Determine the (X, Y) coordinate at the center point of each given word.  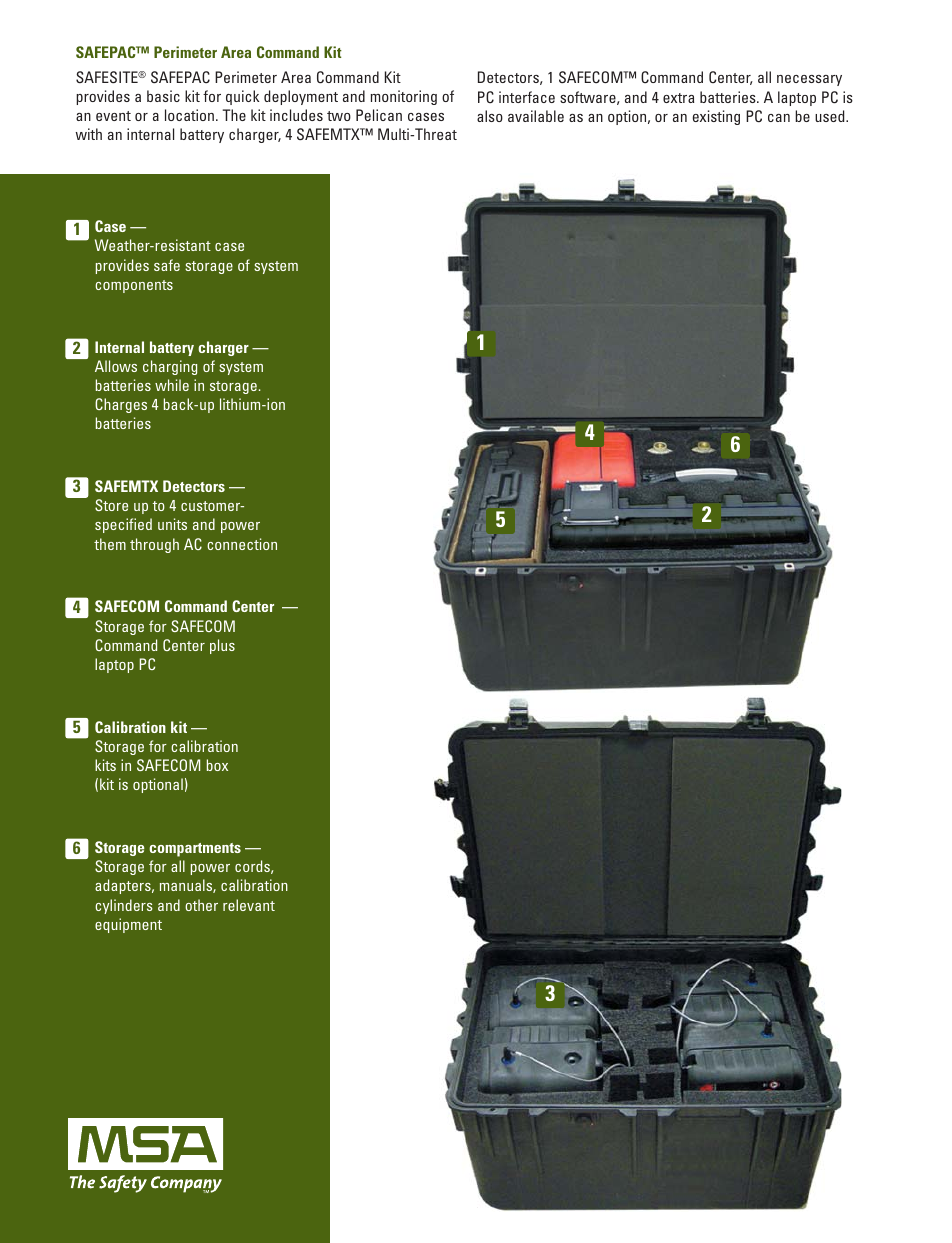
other (201, 905)
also (490, 116)
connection (242, 544)
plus (222, 646)
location (189, 115)
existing (716, 117)
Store (111, 505)
